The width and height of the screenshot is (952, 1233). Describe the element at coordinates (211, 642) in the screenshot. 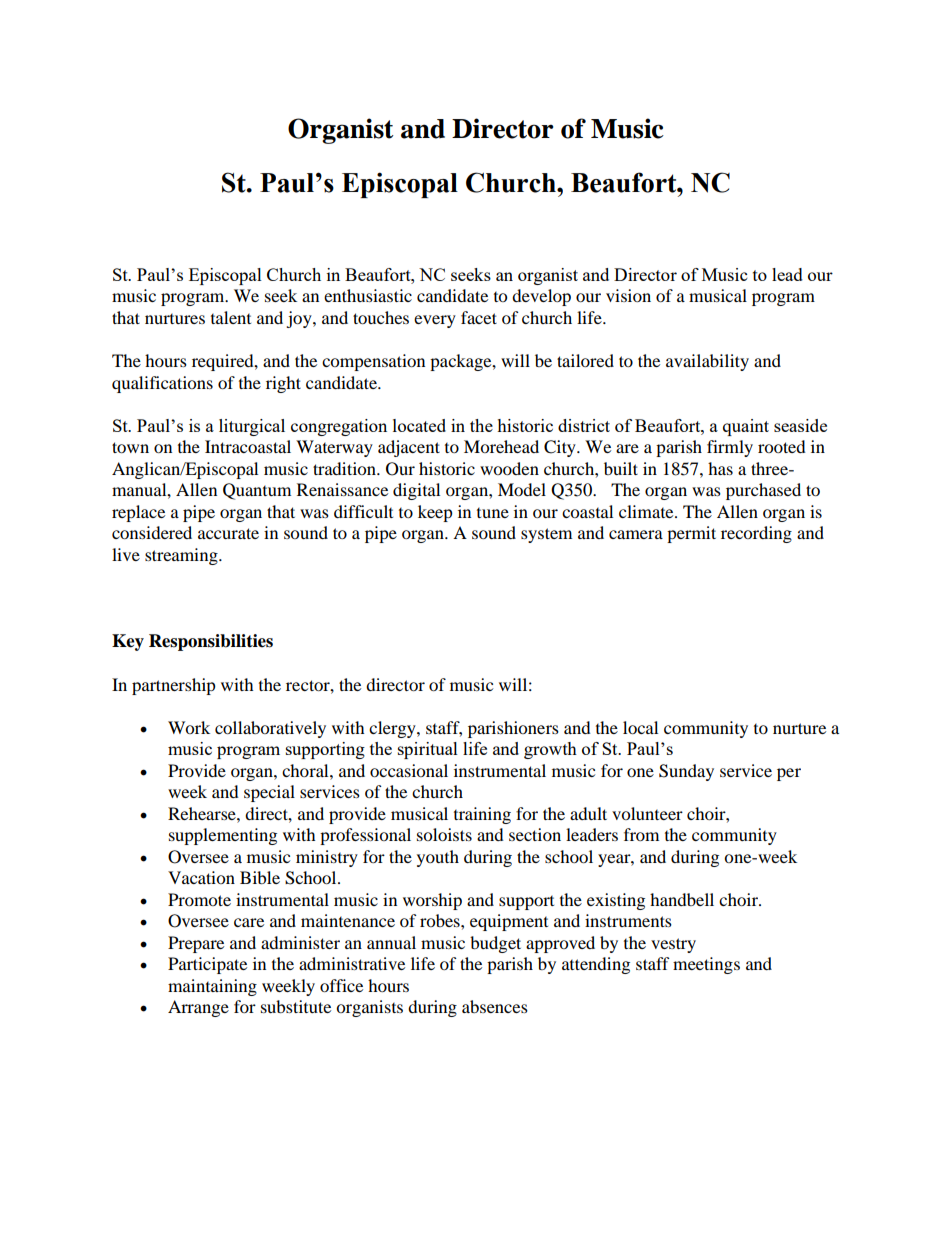

I see `Responsibilities` at that location.
